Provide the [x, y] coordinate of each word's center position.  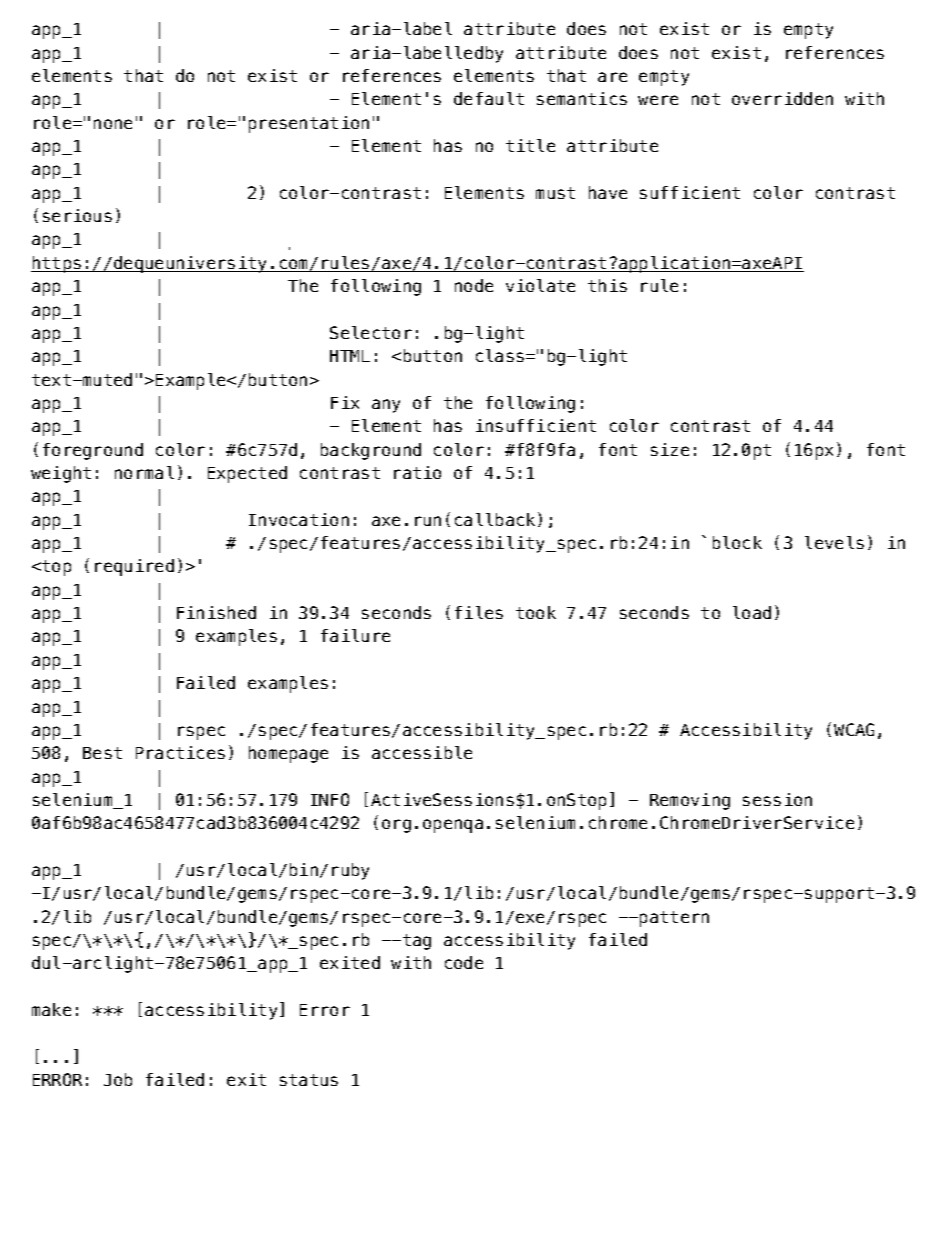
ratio [417, 472]
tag [417, 942]
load [752, 612]
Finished [216, 612]
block [737, 542]
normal [144, 472]
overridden [782, 98]
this [607, 285]
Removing [690, 801]
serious [77, 215]
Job [118, 1079]
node [474, 285]
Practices [180, 752]
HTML [350, 356]
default [489, 98]
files [479, 612]
